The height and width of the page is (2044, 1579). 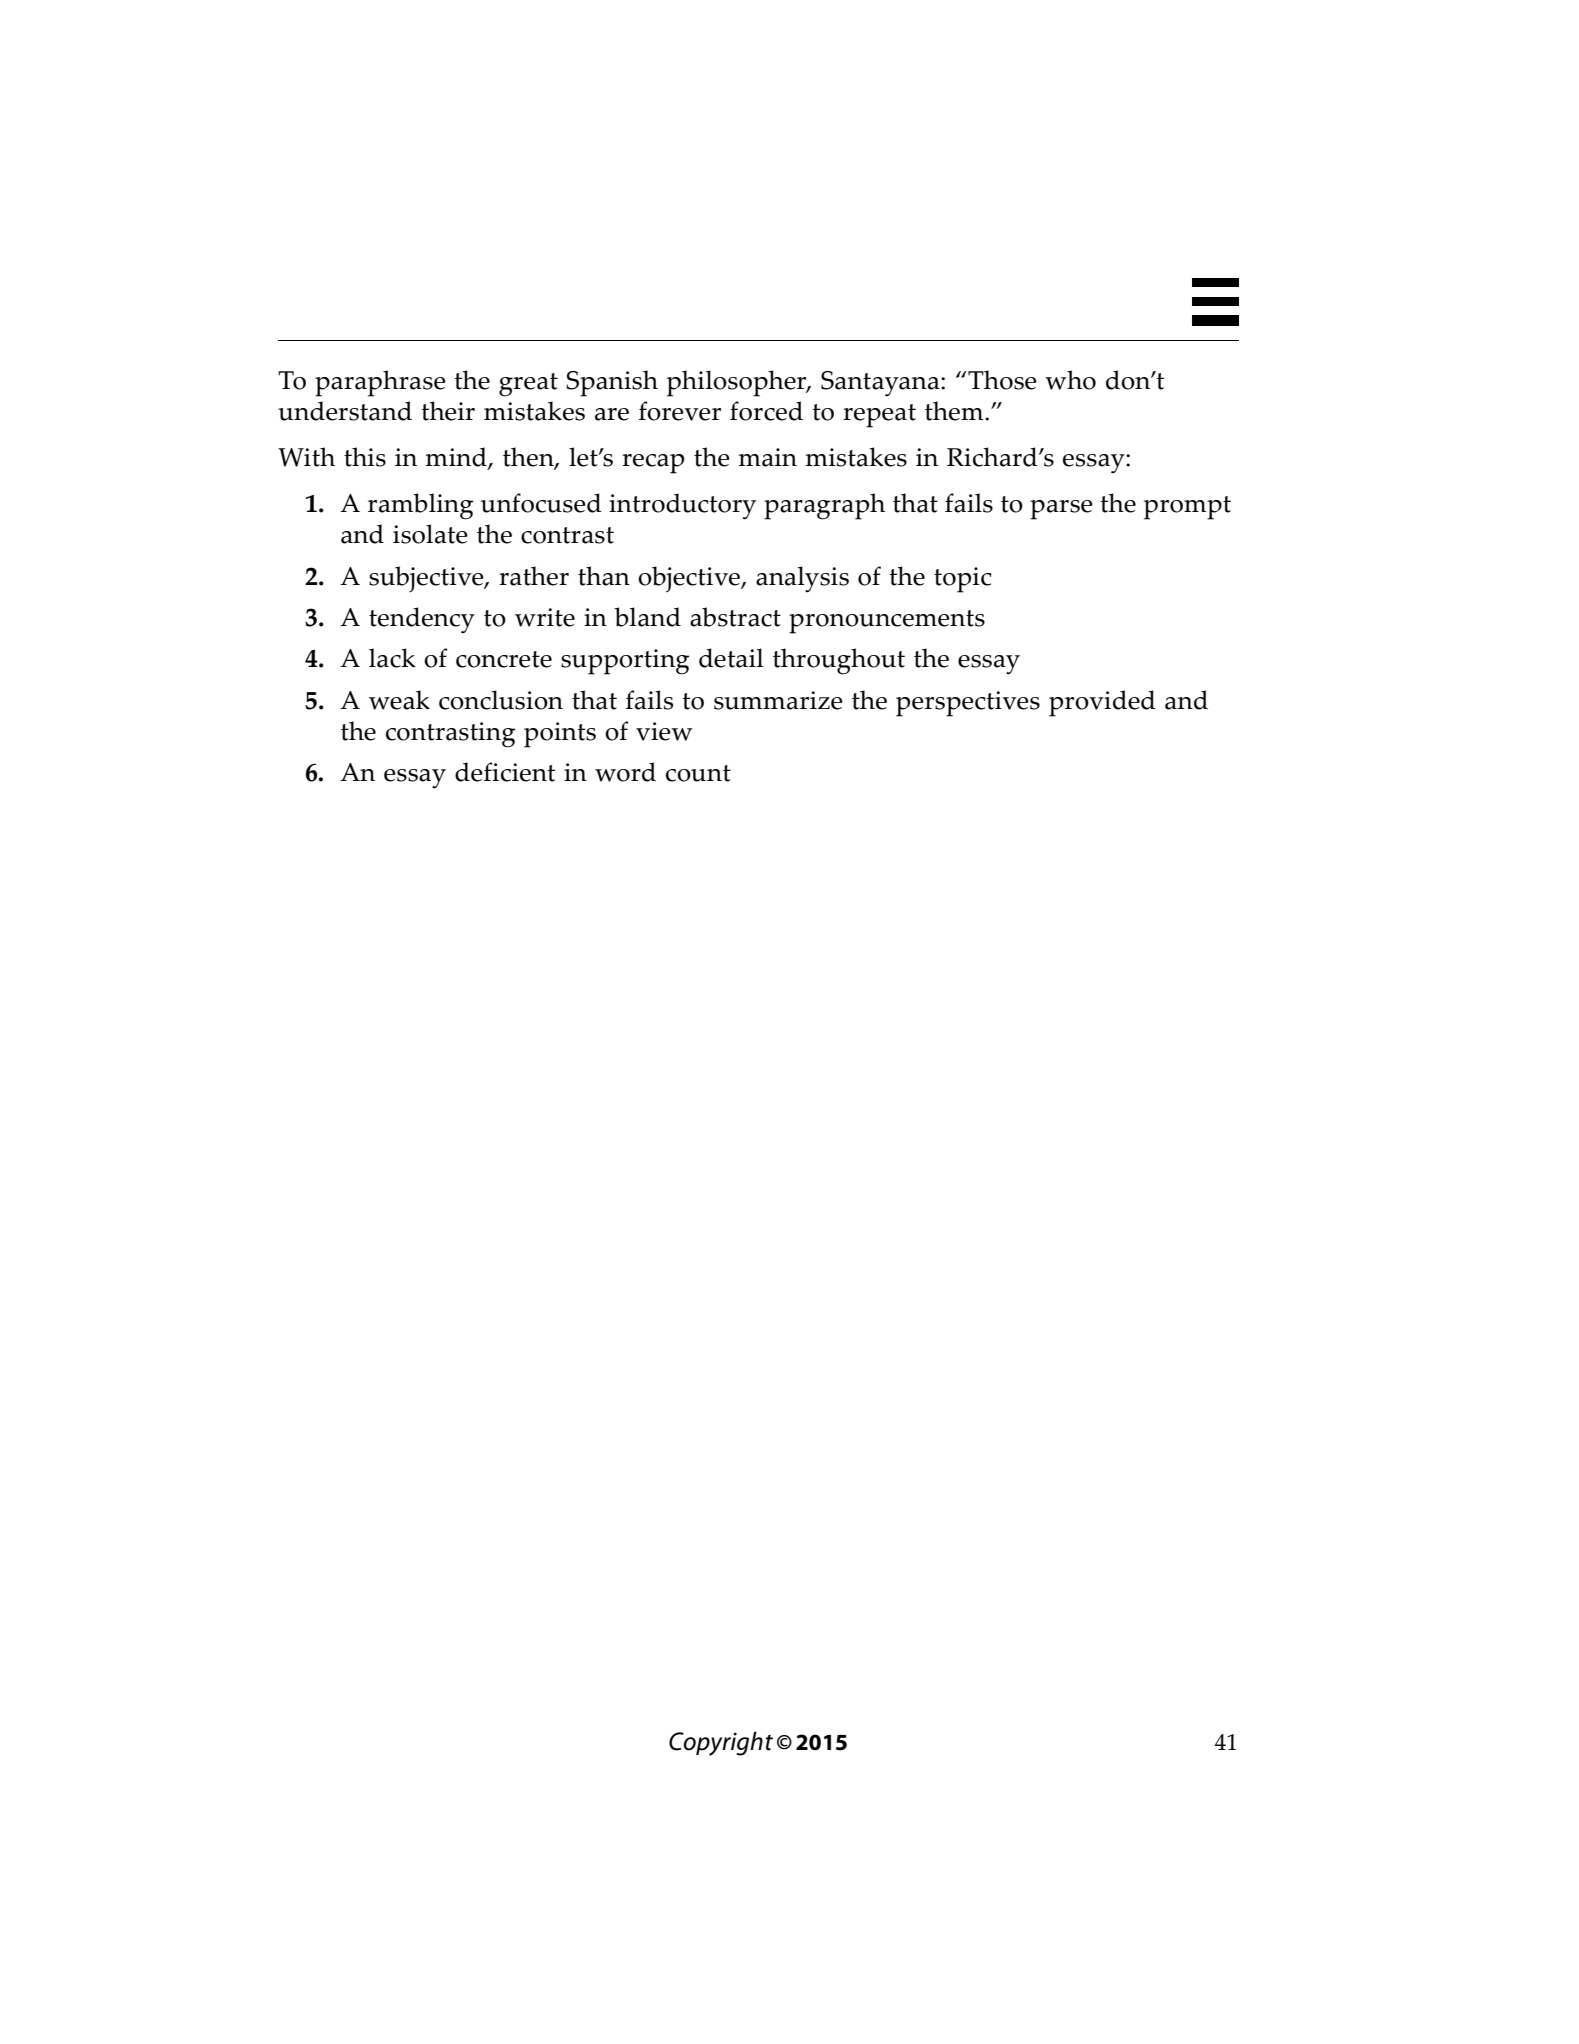 I want to click on points, so click(x=560, y=735).
